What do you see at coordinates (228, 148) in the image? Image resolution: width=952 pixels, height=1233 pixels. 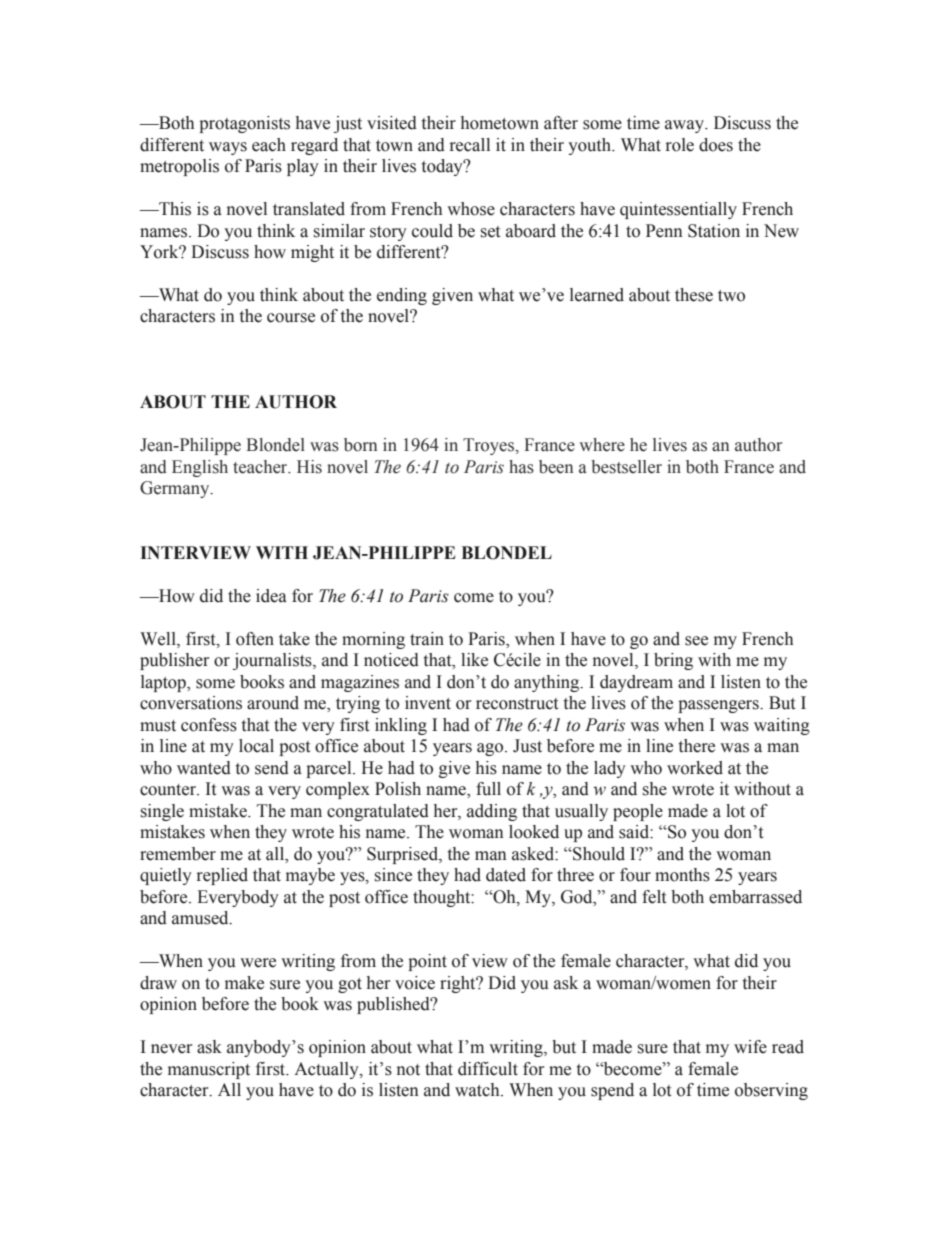 I see `ways` at bounding box center [228, 148].
